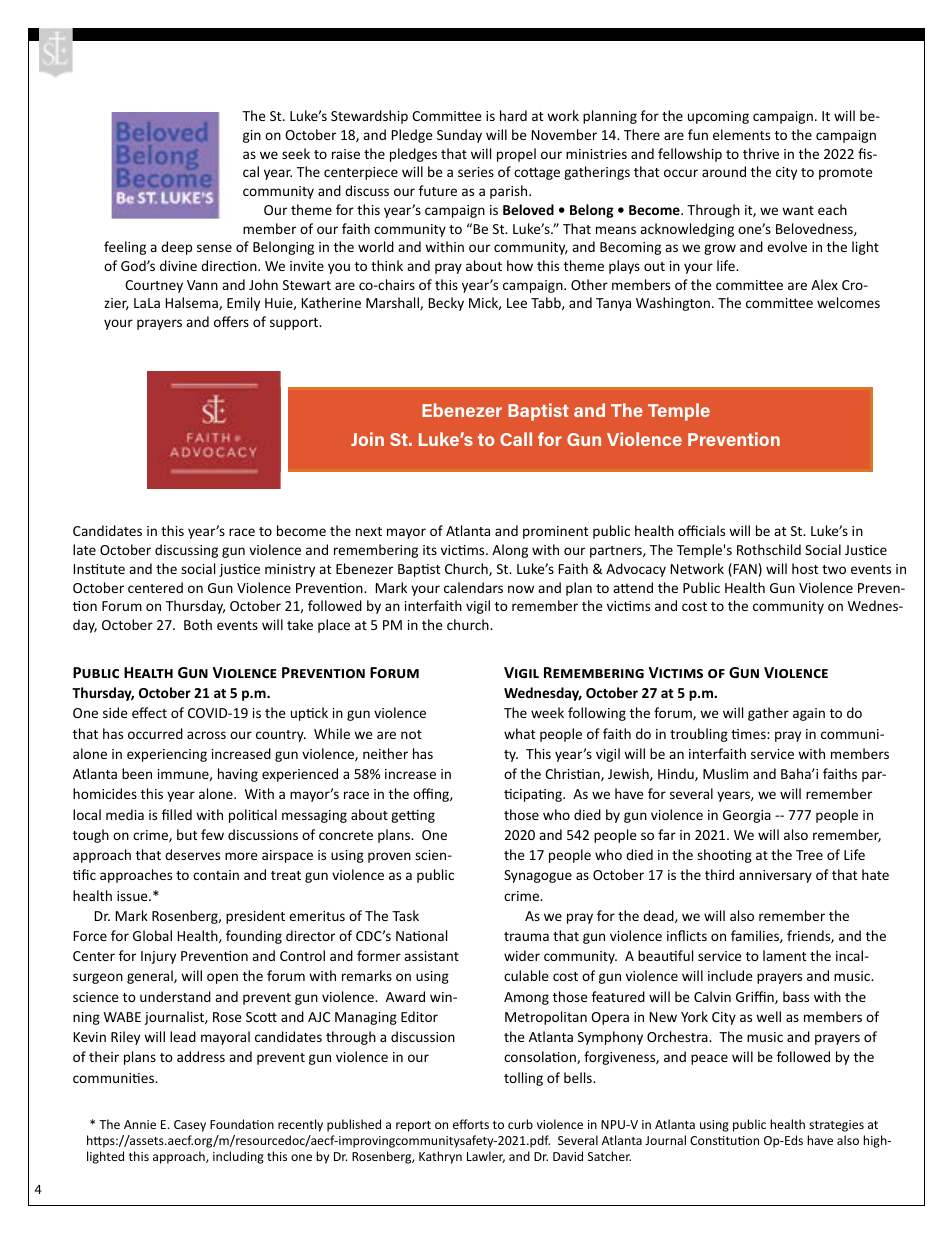 This screenshot has width=952, height=1233. I want to click on Casey, so click(190, 1126).
